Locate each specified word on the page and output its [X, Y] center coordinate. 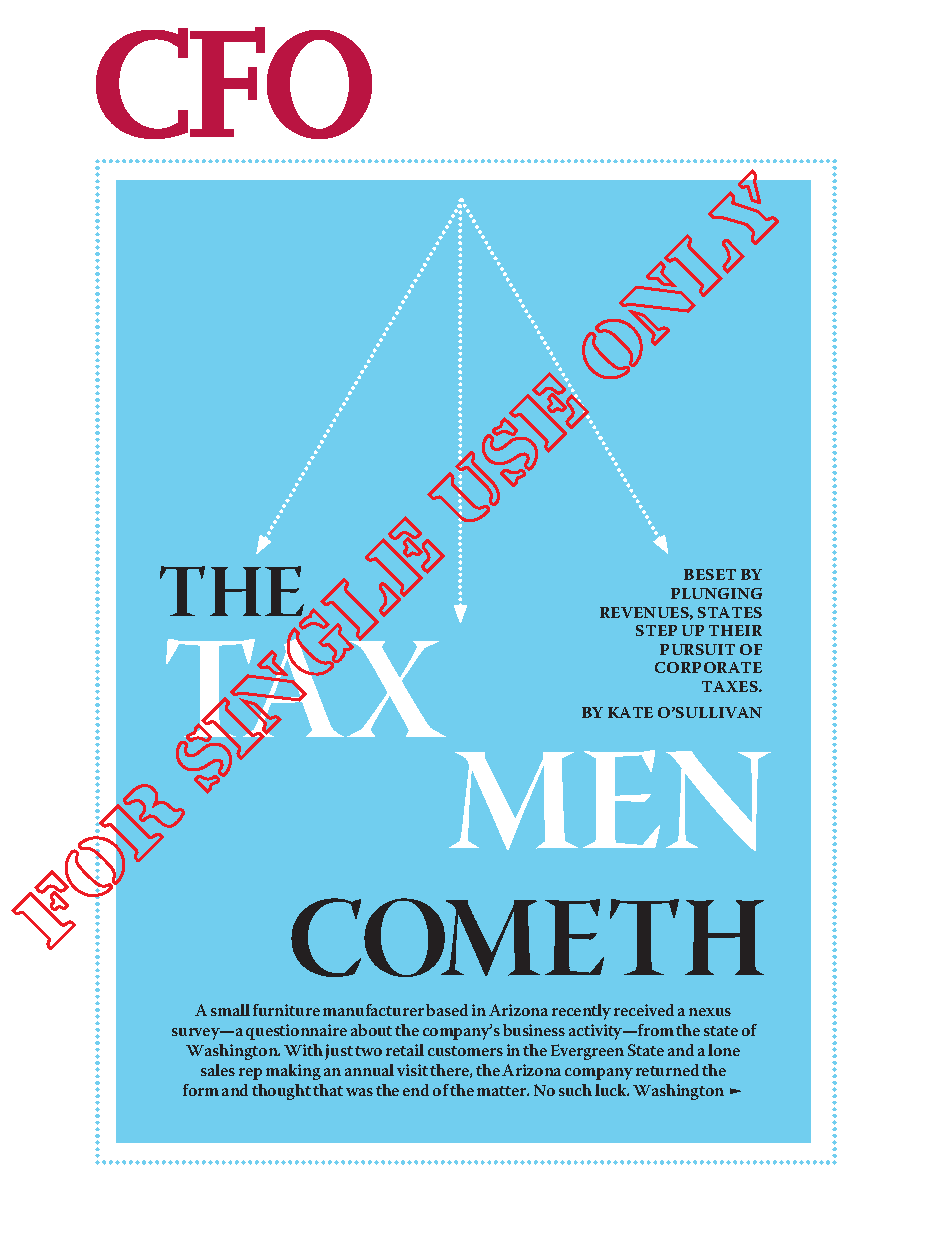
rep [250, 1074]
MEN [610, 800]
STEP [656, 630]
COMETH [527, 937]
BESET [710, 574]
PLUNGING [716, 593]
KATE [630, 712]
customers [465, 1051]
